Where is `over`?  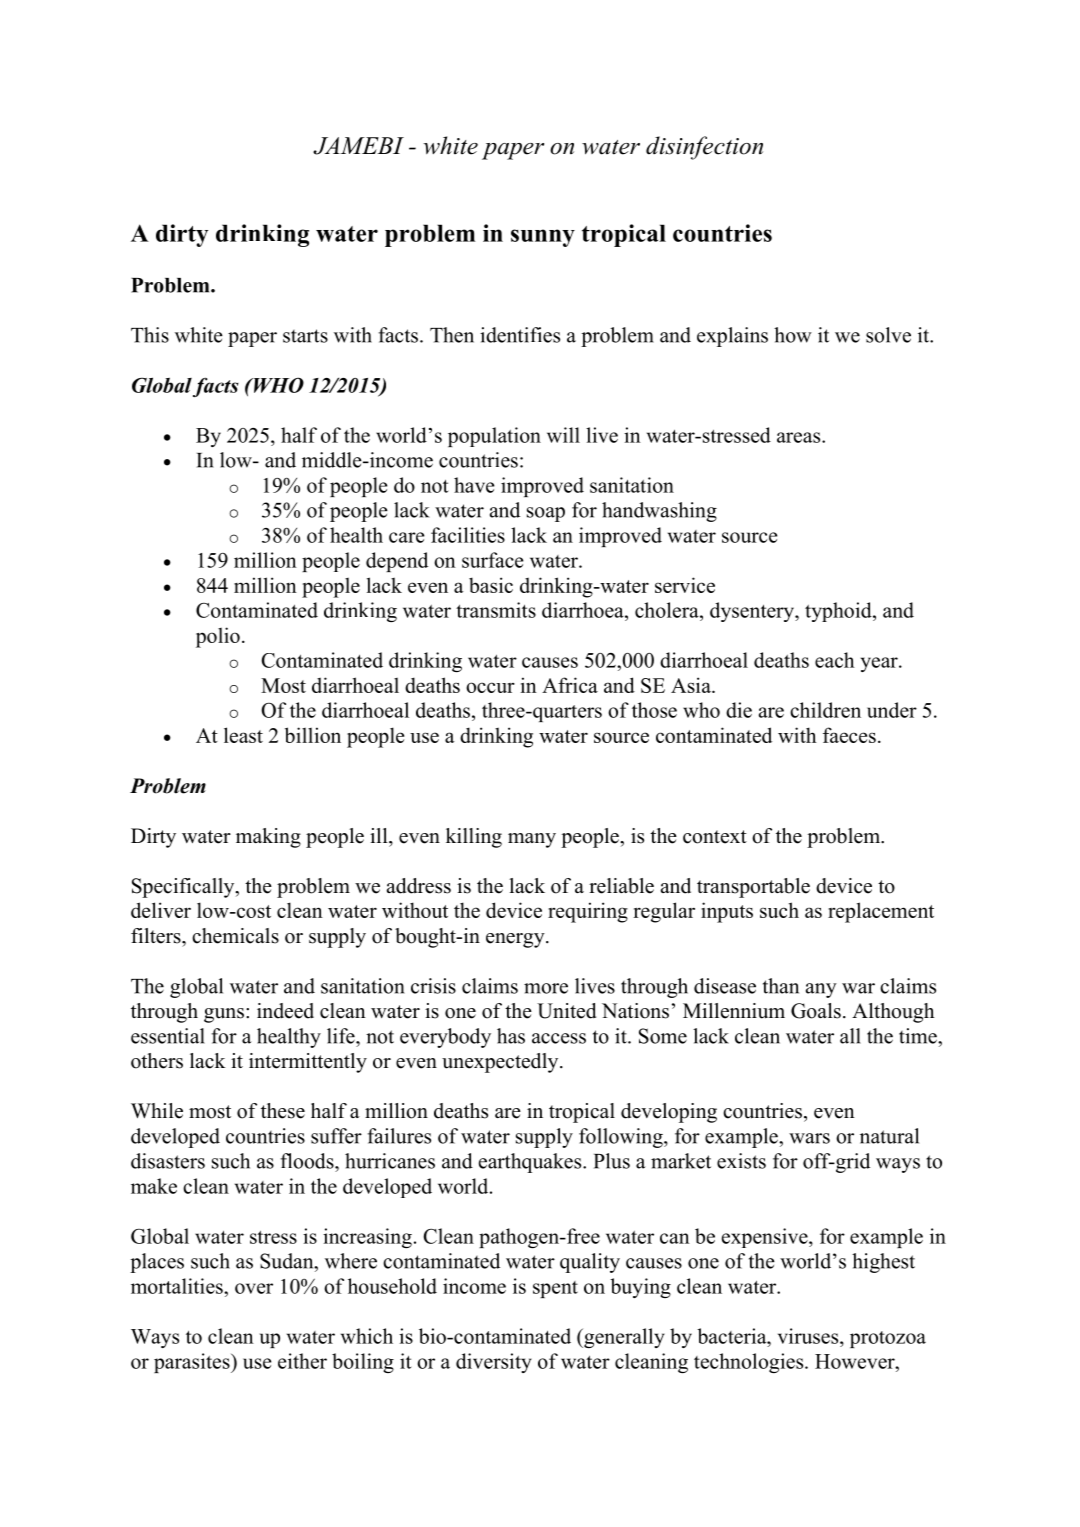 over is located at coordinates (254, 1288).
